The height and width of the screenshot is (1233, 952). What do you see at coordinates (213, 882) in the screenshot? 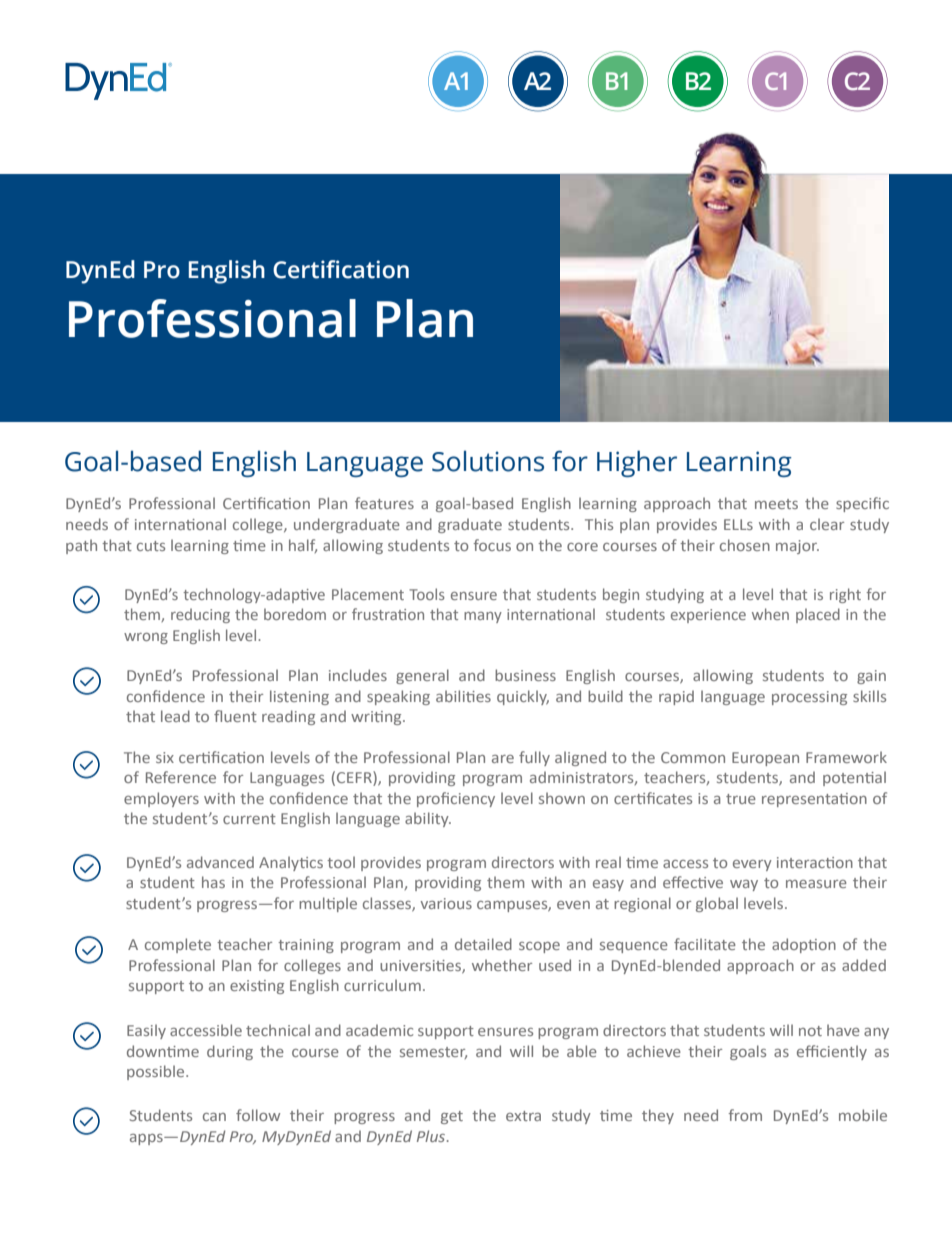
I see `has` at bounding box center [213, 882].
